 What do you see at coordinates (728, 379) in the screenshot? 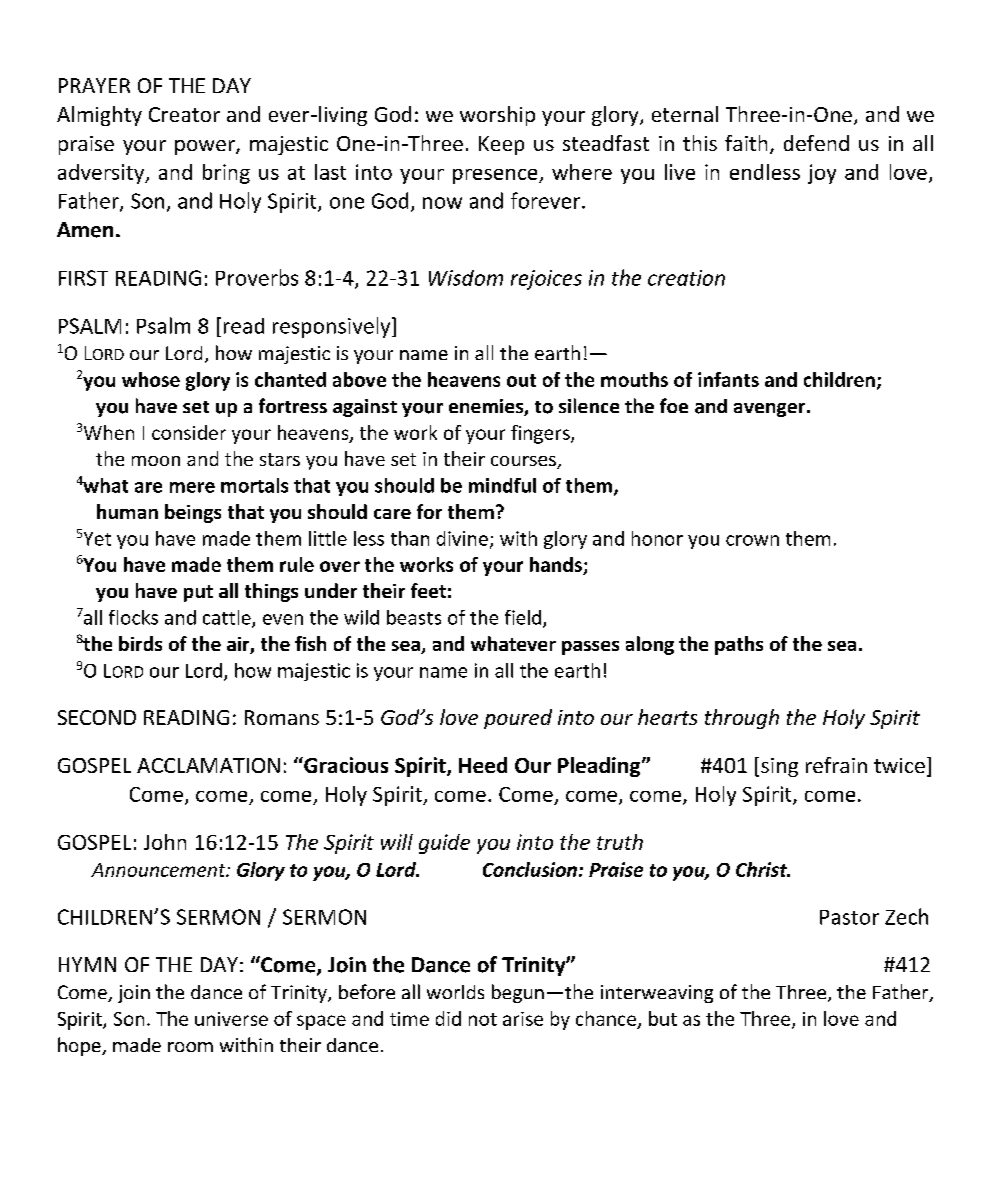
I see `infants` at bounding box center [728, 379].
